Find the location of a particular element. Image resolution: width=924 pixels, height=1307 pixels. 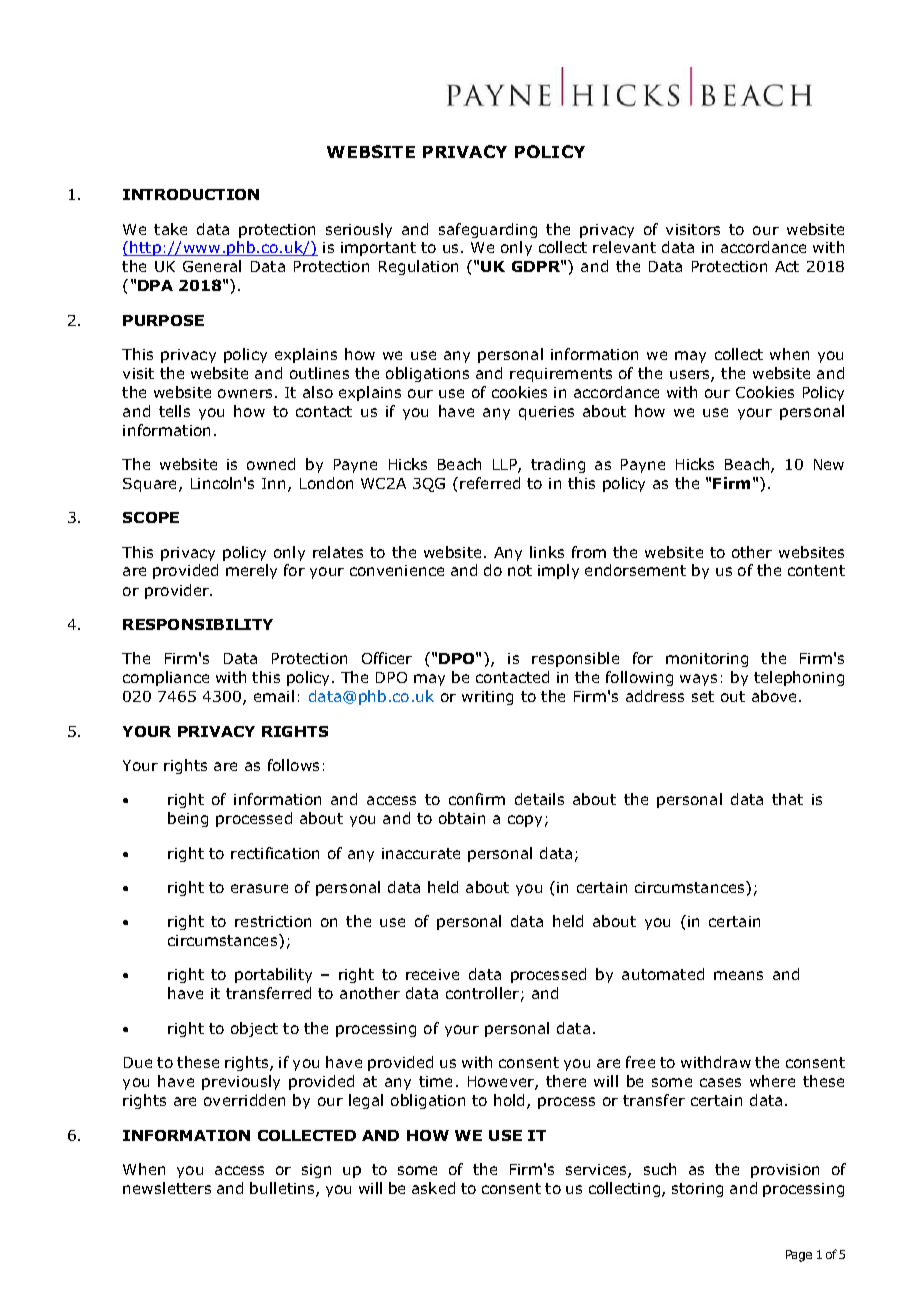

content is located at coordinates (816, 570).
